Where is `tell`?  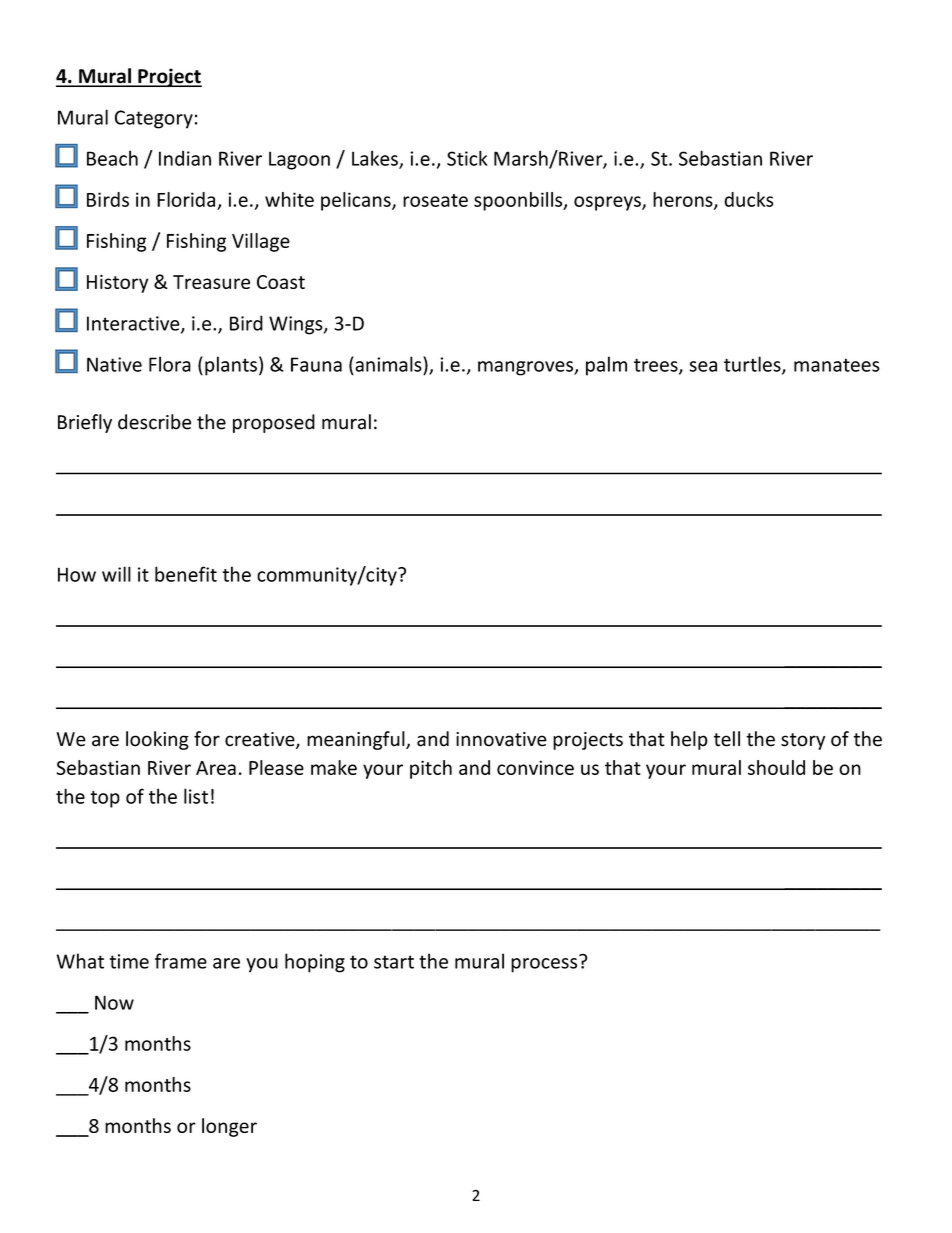 tell is located at coordinates (727, 739).
